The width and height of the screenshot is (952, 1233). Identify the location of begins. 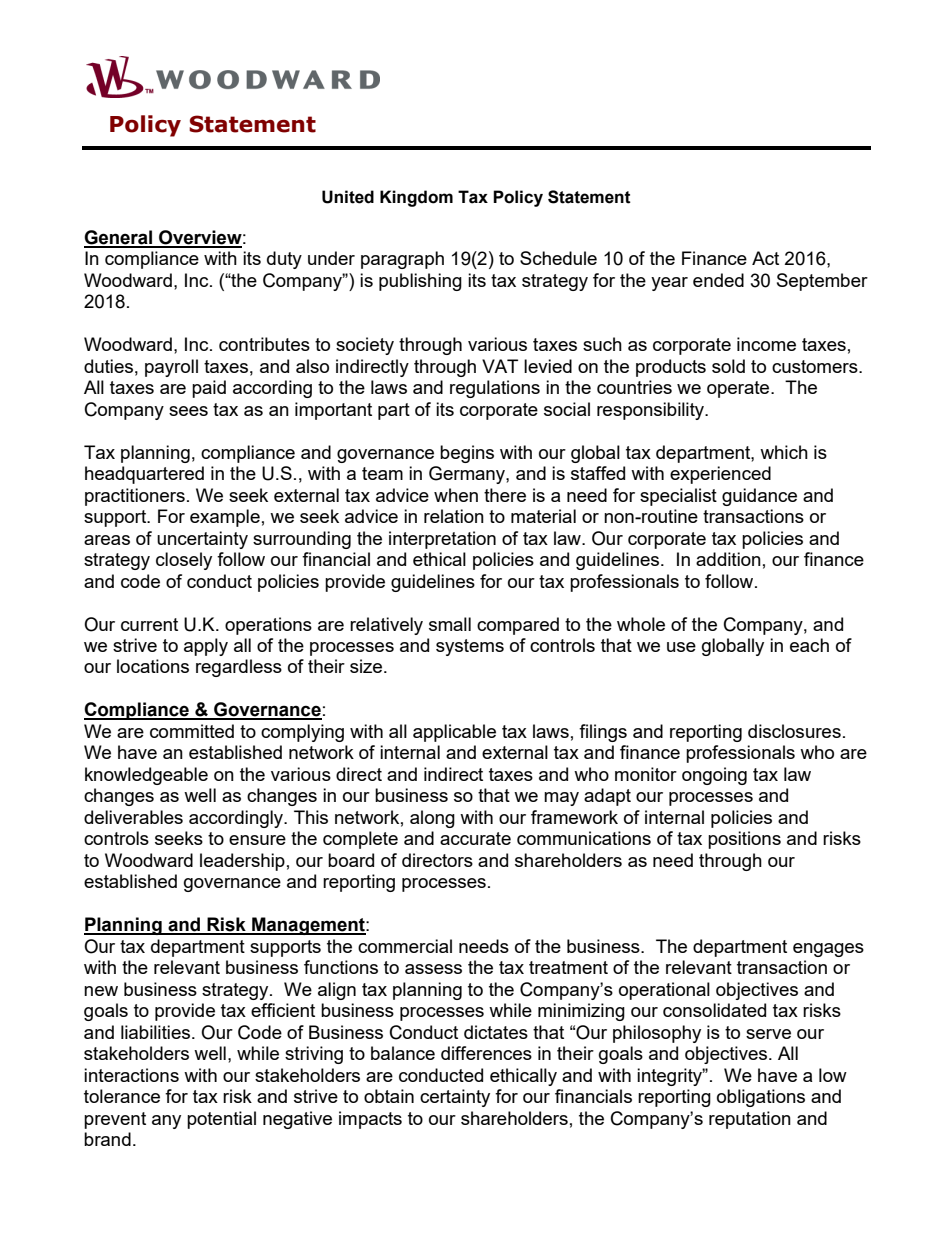
(467, 454).
